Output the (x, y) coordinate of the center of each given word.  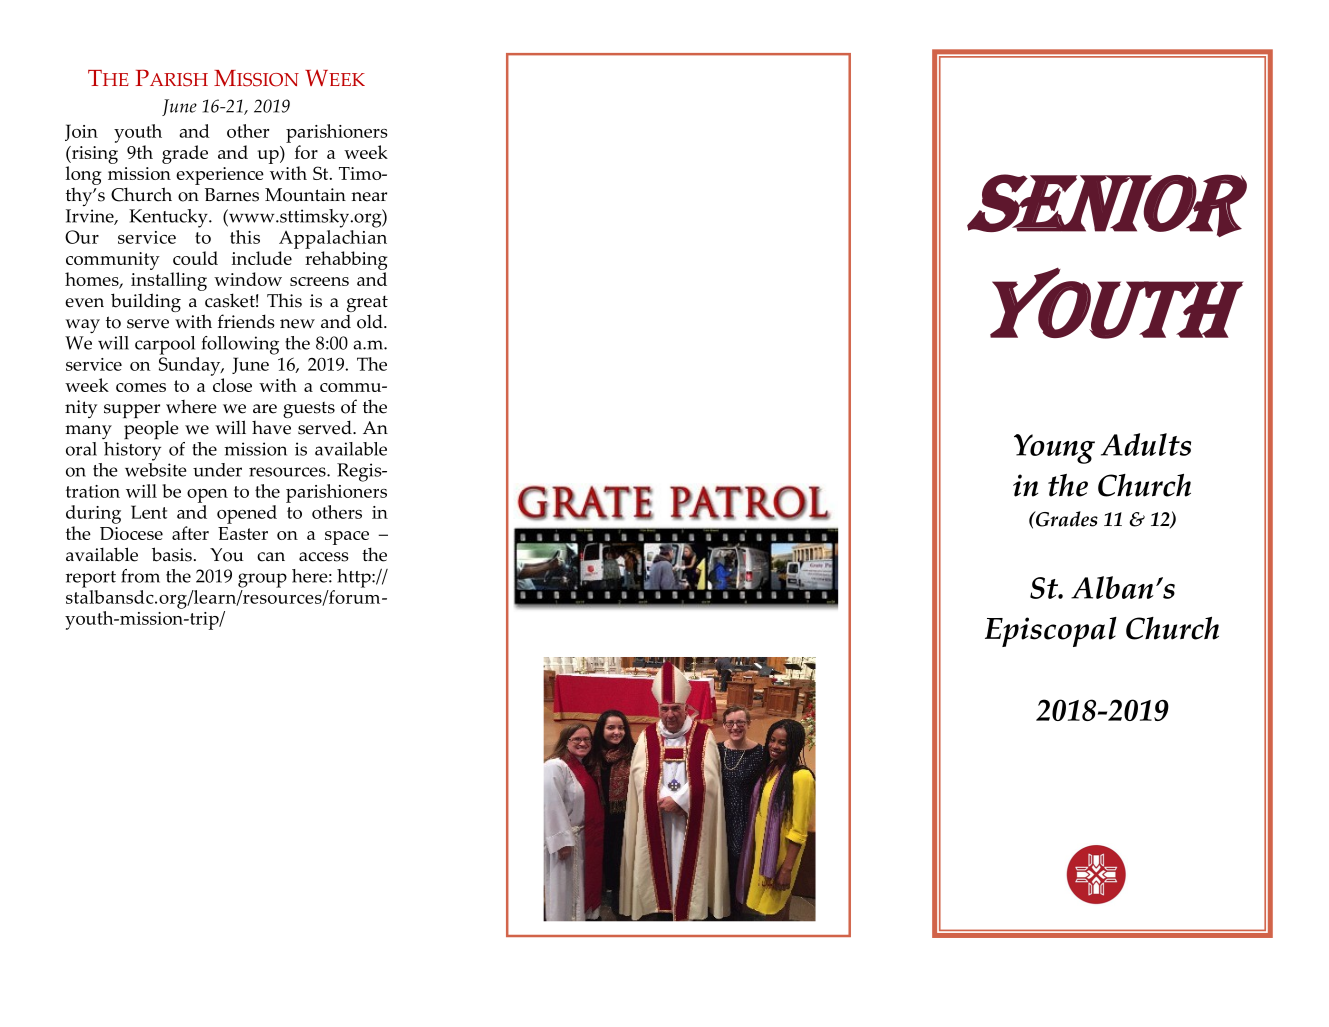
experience (220, 176)
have (271, 428)
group (262, 580)
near (369, 197)
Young (1054, 449)
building (146, 302)
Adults (1146, 444)
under (217, 470)
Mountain (305, 195)
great (367, 305)
